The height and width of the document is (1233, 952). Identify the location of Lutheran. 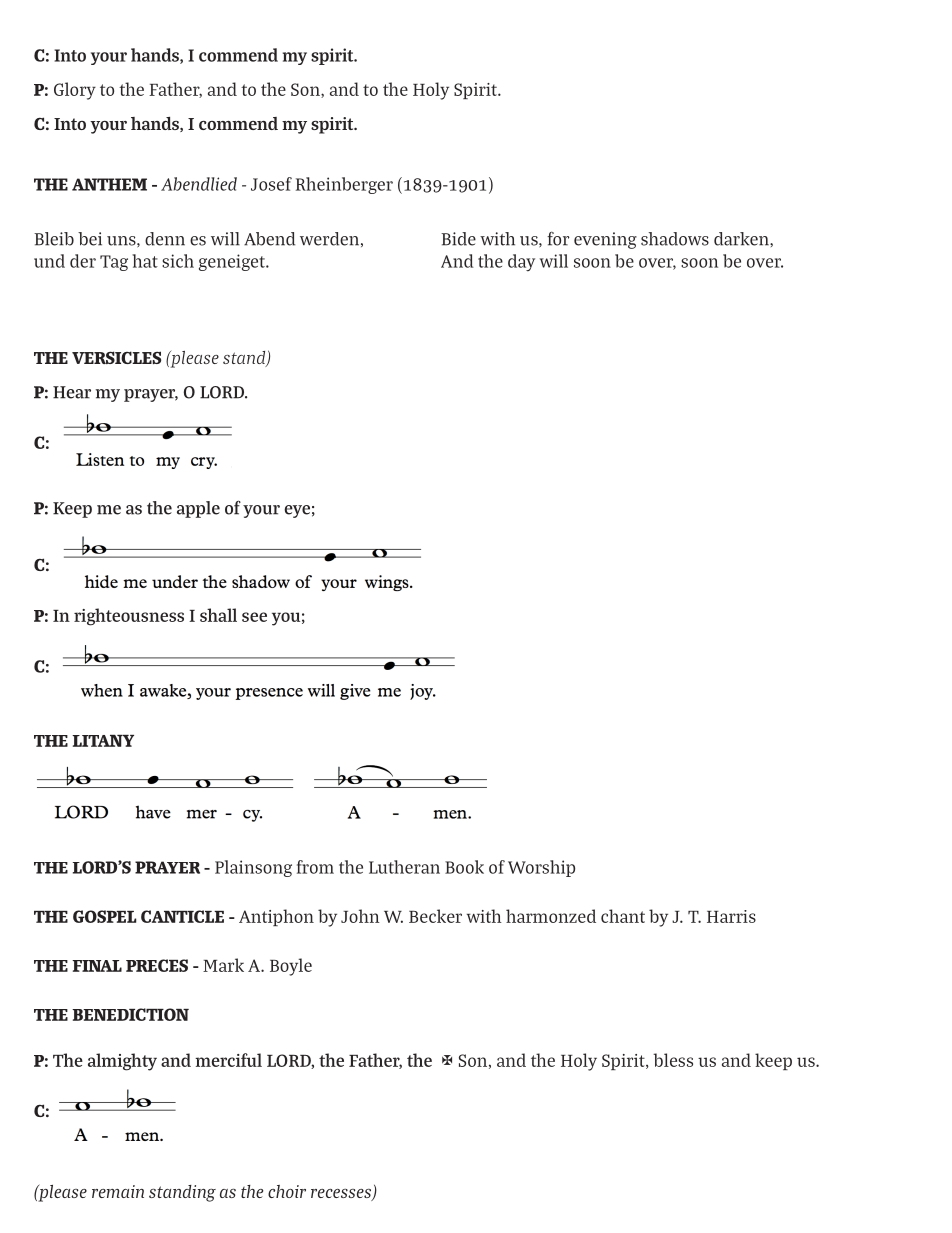
(404, 867).
